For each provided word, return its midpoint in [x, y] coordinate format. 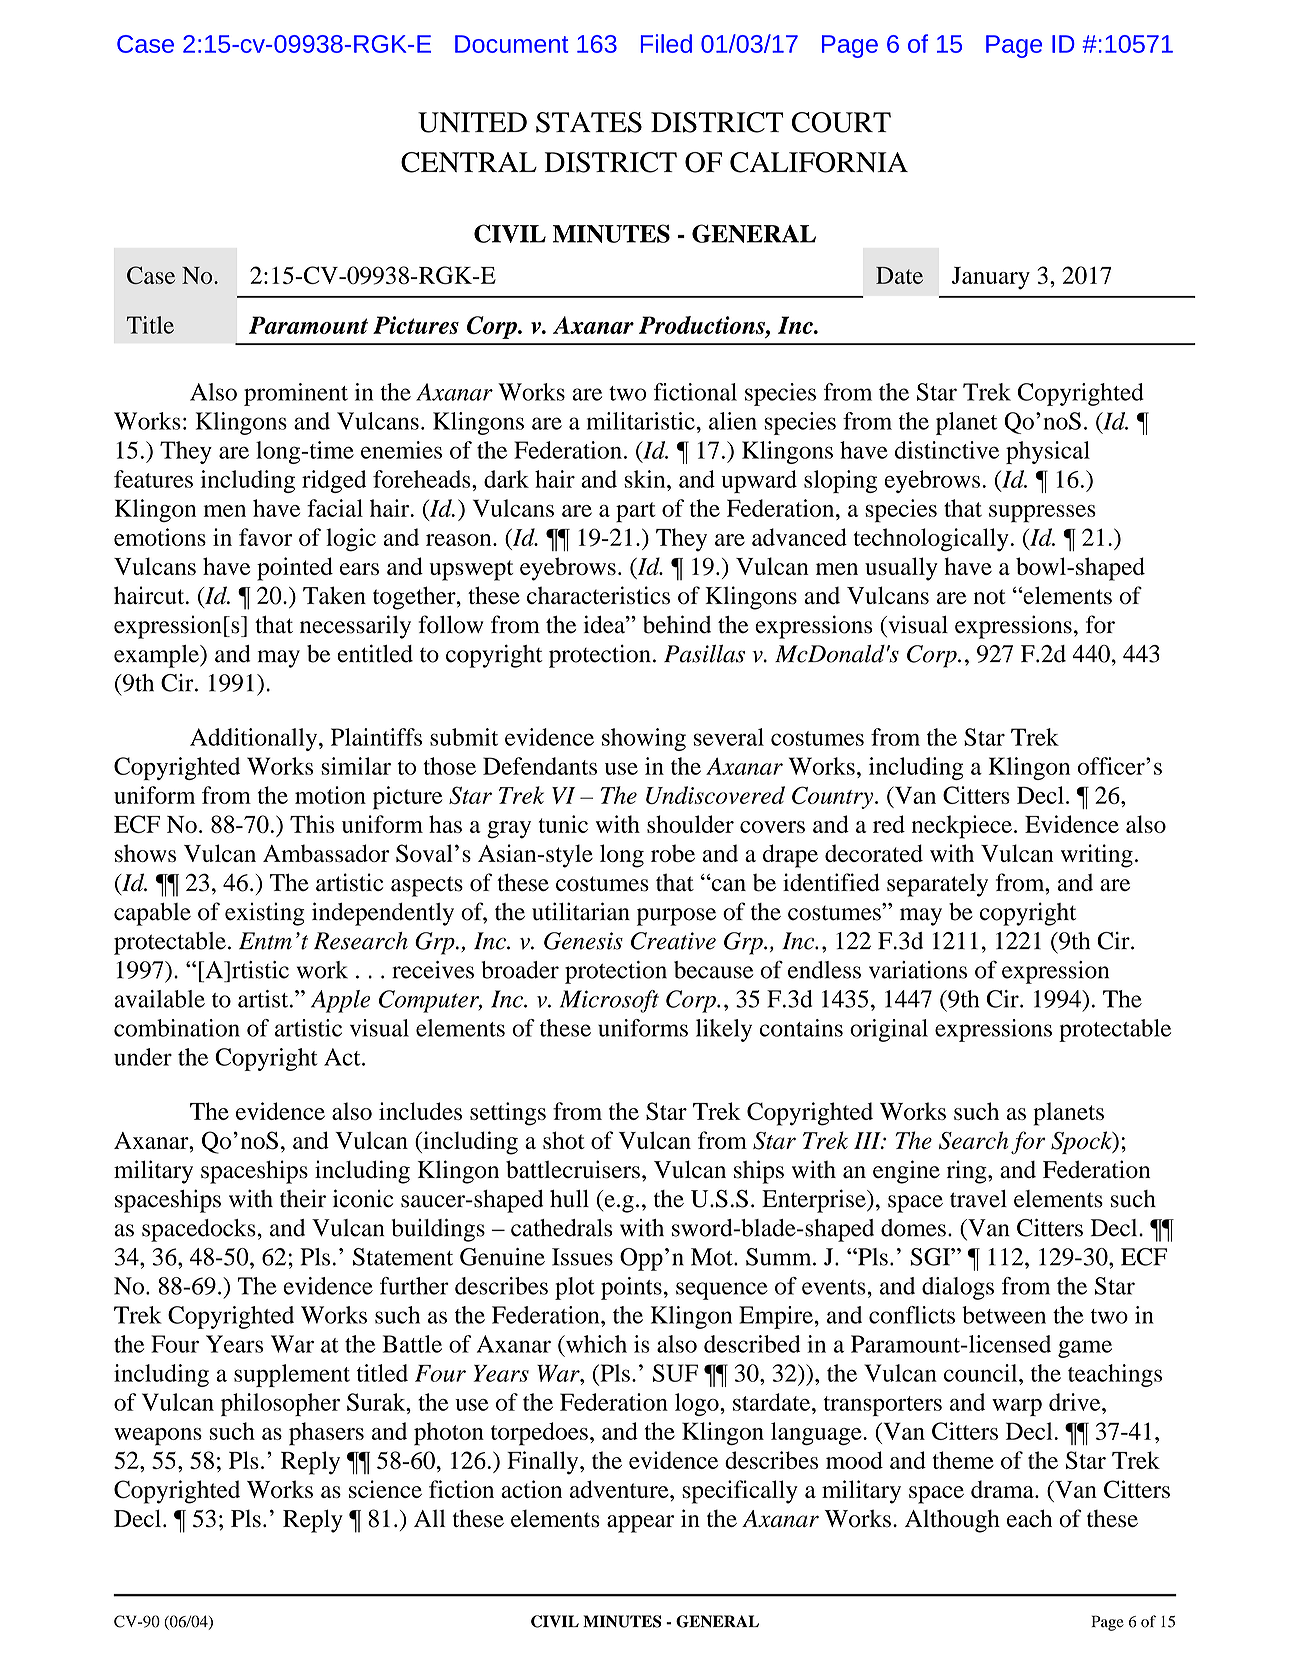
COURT [841, 122]
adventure [620, 1489]
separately [937, 885]
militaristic [641, 421]
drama [1003, 1489]
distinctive [947, 450]
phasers [326, 1434]
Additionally [255, 739]
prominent [296, 394]
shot [564, 1140]
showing [644, 739]
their [303, 1198]
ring [968, 1172]
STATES [589, 122]
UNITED [472, 122]
